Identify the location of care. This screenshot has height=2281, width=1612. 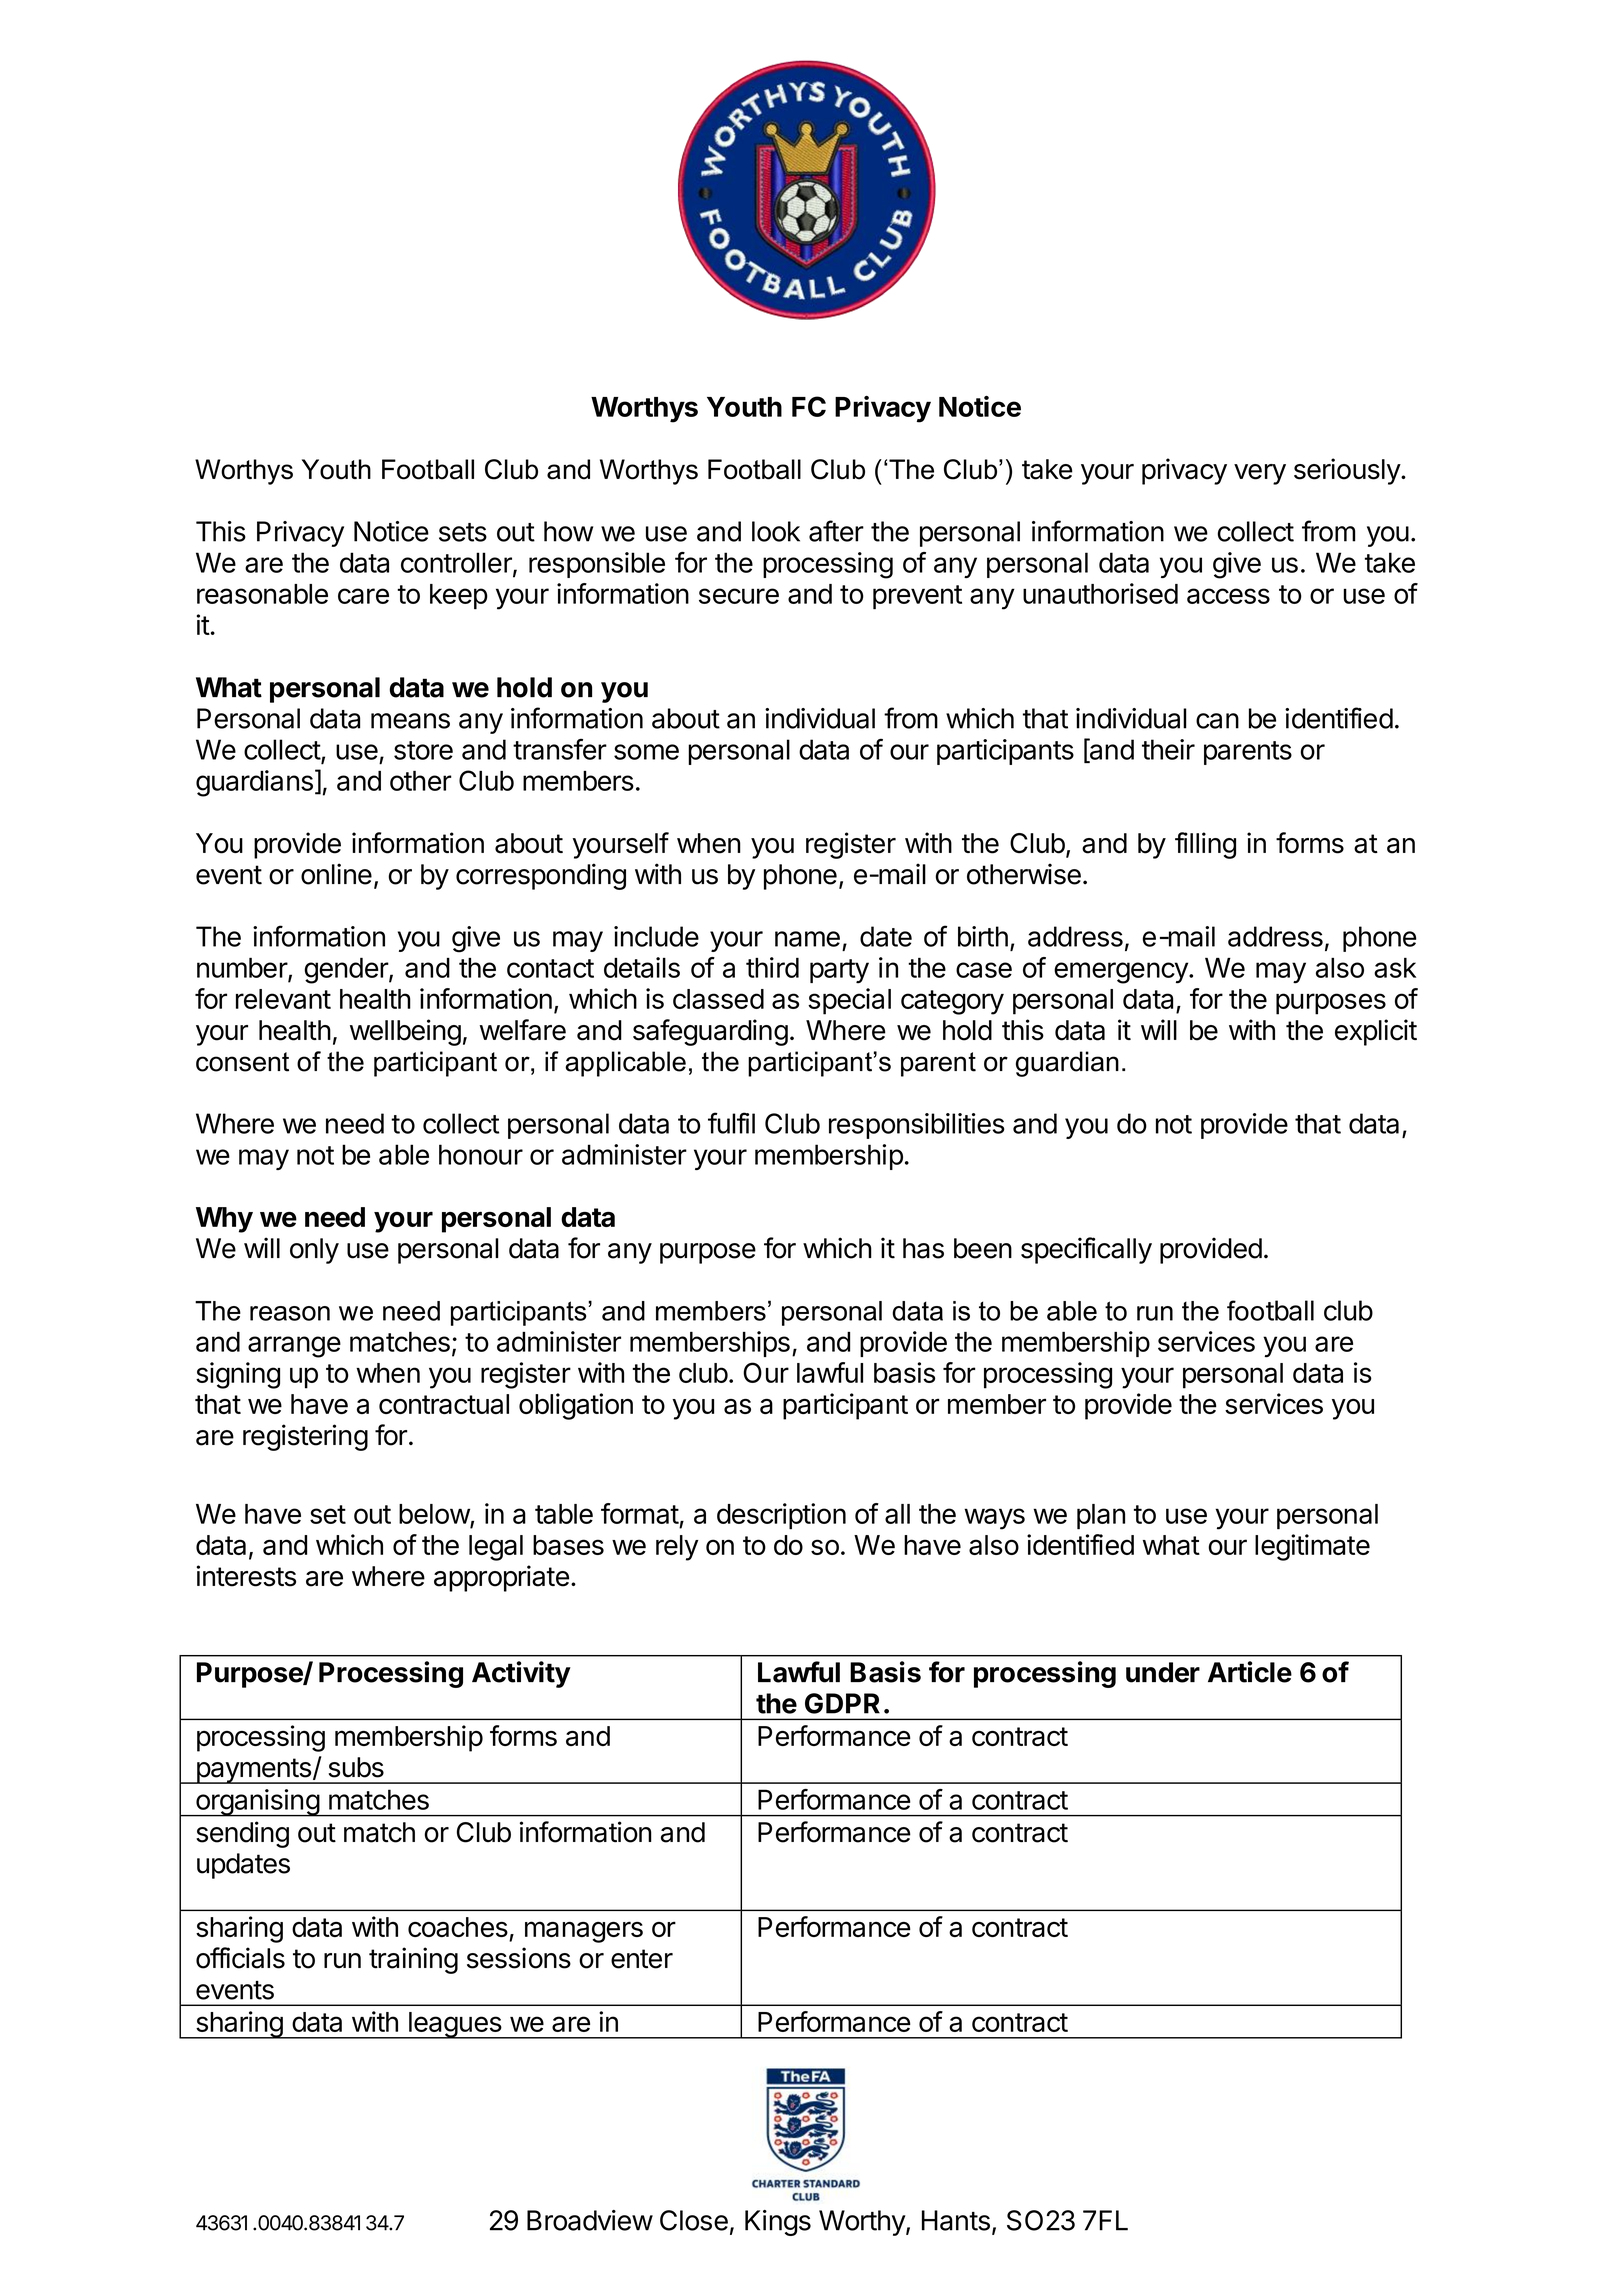
(363, 596).
